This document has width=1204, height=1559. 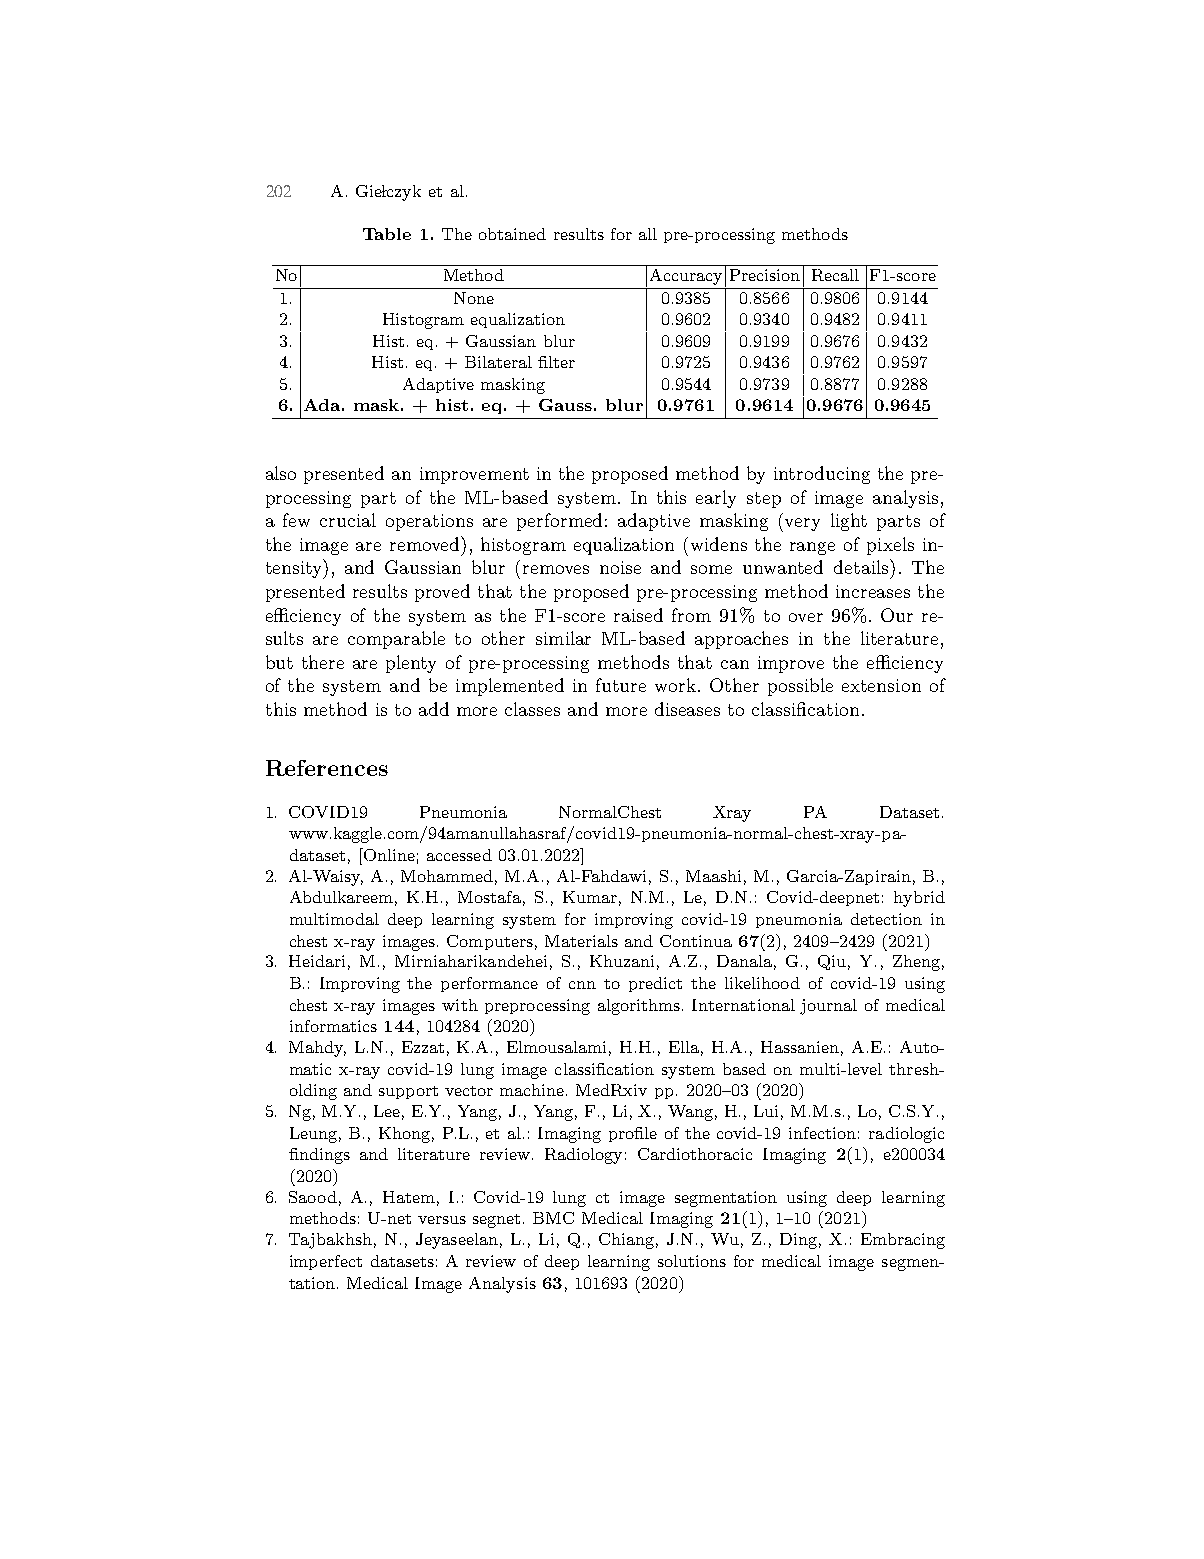 I want to click on comparable, so click(x=396, y=640).
